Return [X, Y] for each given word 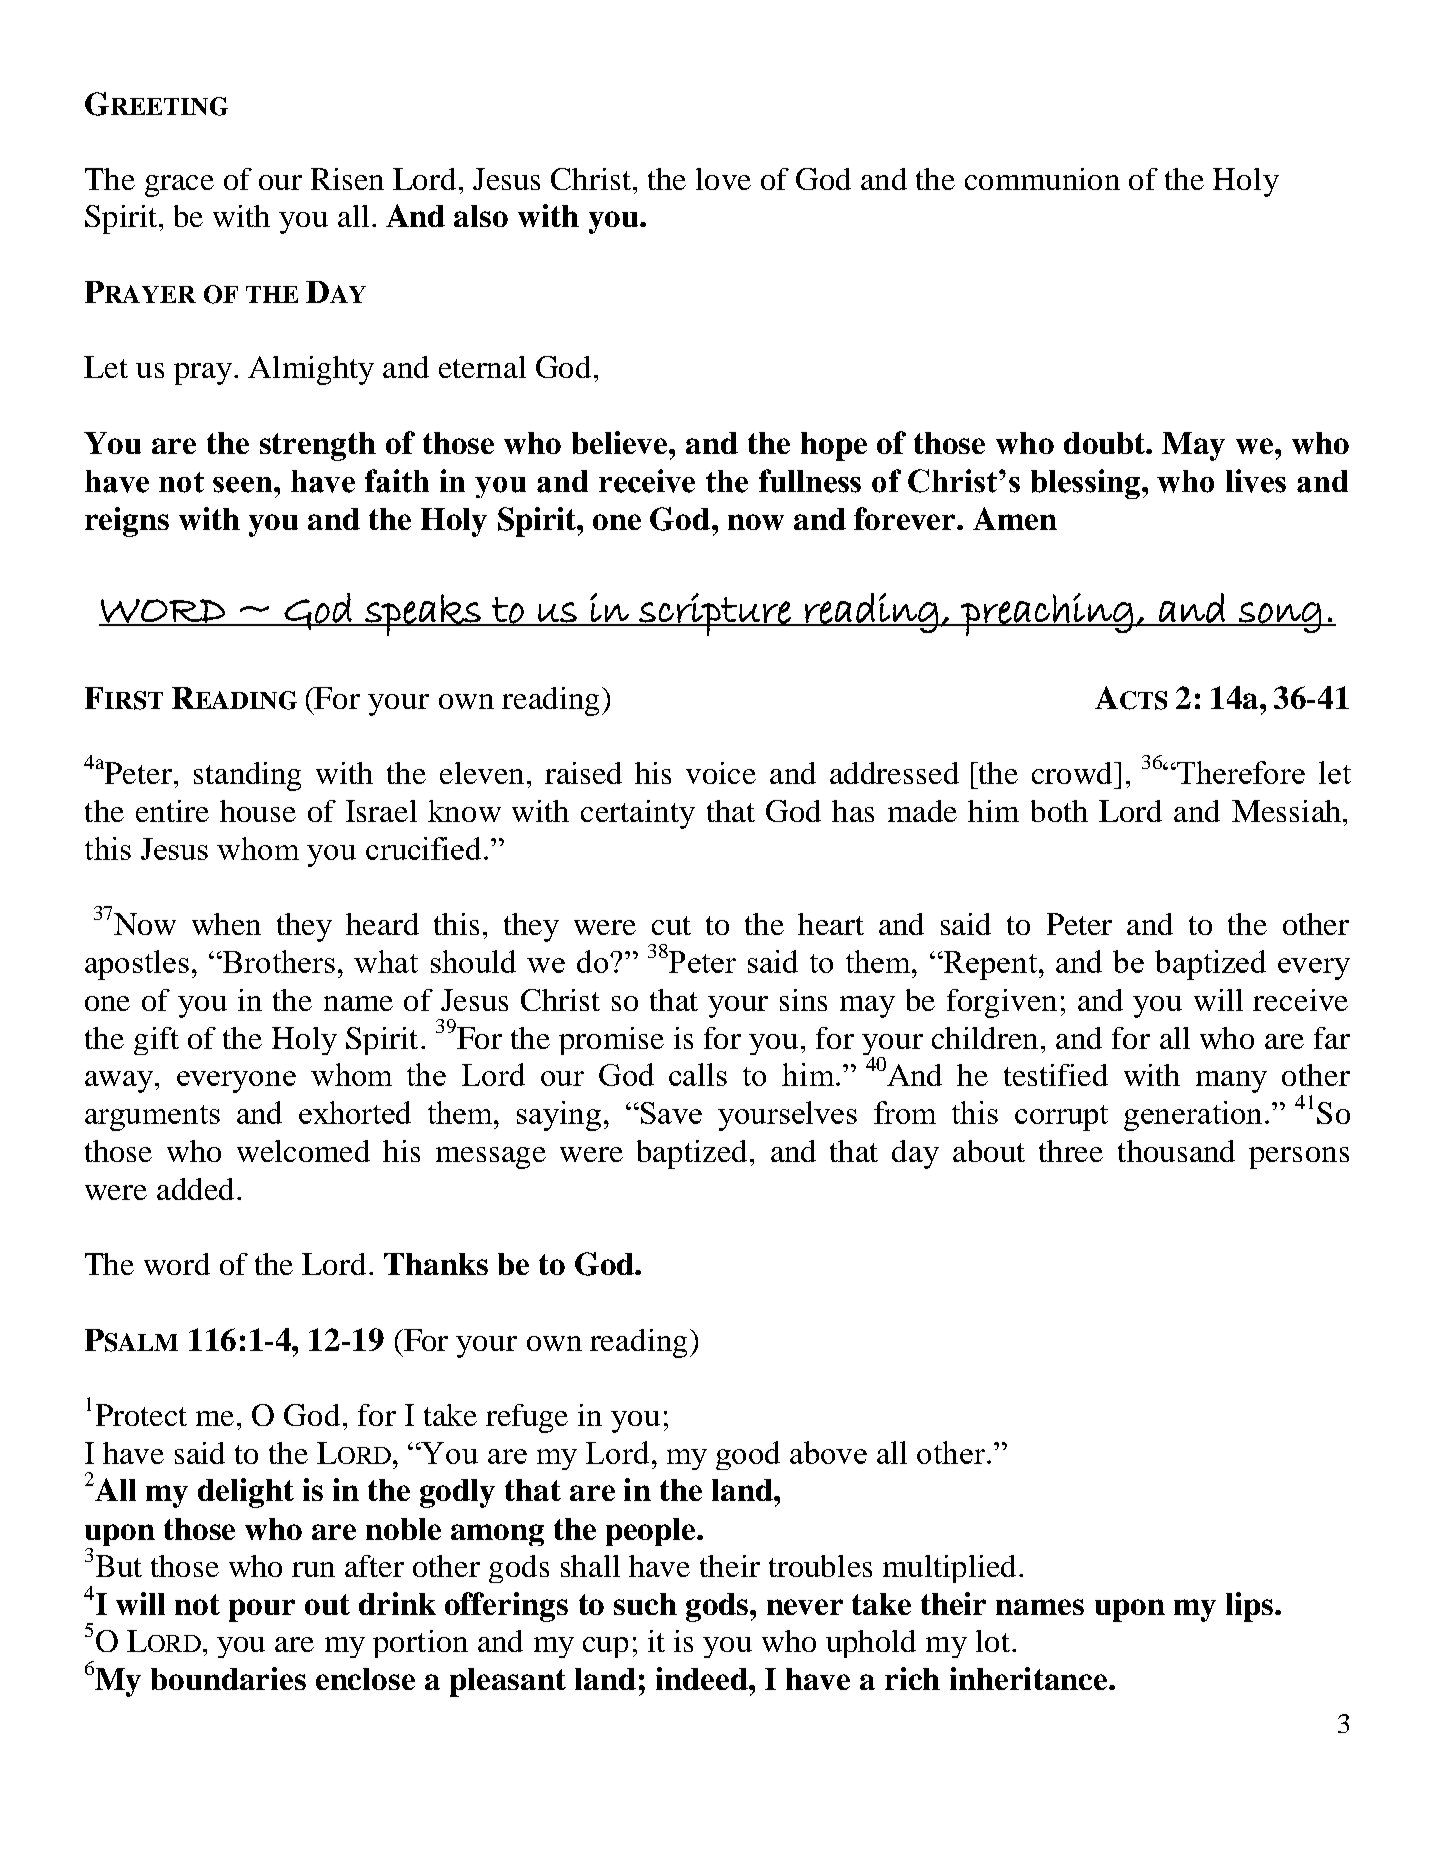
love [723, 179]
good [748, 1455]
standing [247, 776]
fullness [810, 481]
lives [1256, 481]
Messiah [1288, 811]
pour [262, 1610]
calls [698, 1074]
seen [244, 485]
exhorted [355, 1112]
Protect [141, 1415]
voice [721, 773]
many [1231, 1082]
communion [1042, 179]
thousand [1176, 1151]
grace [179, 186]
